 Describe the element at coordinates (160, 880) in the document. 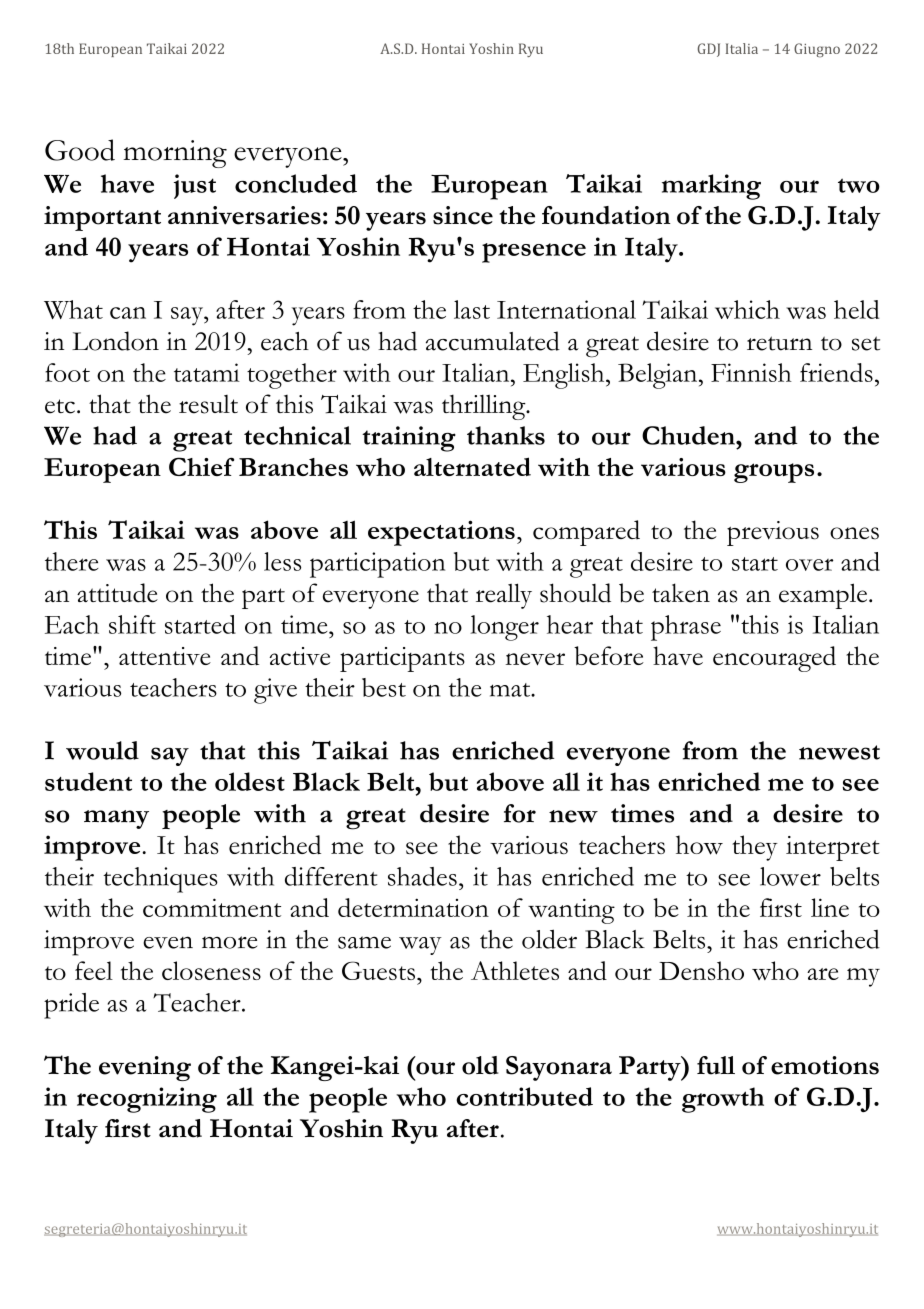

I see `techniques` at that location.
